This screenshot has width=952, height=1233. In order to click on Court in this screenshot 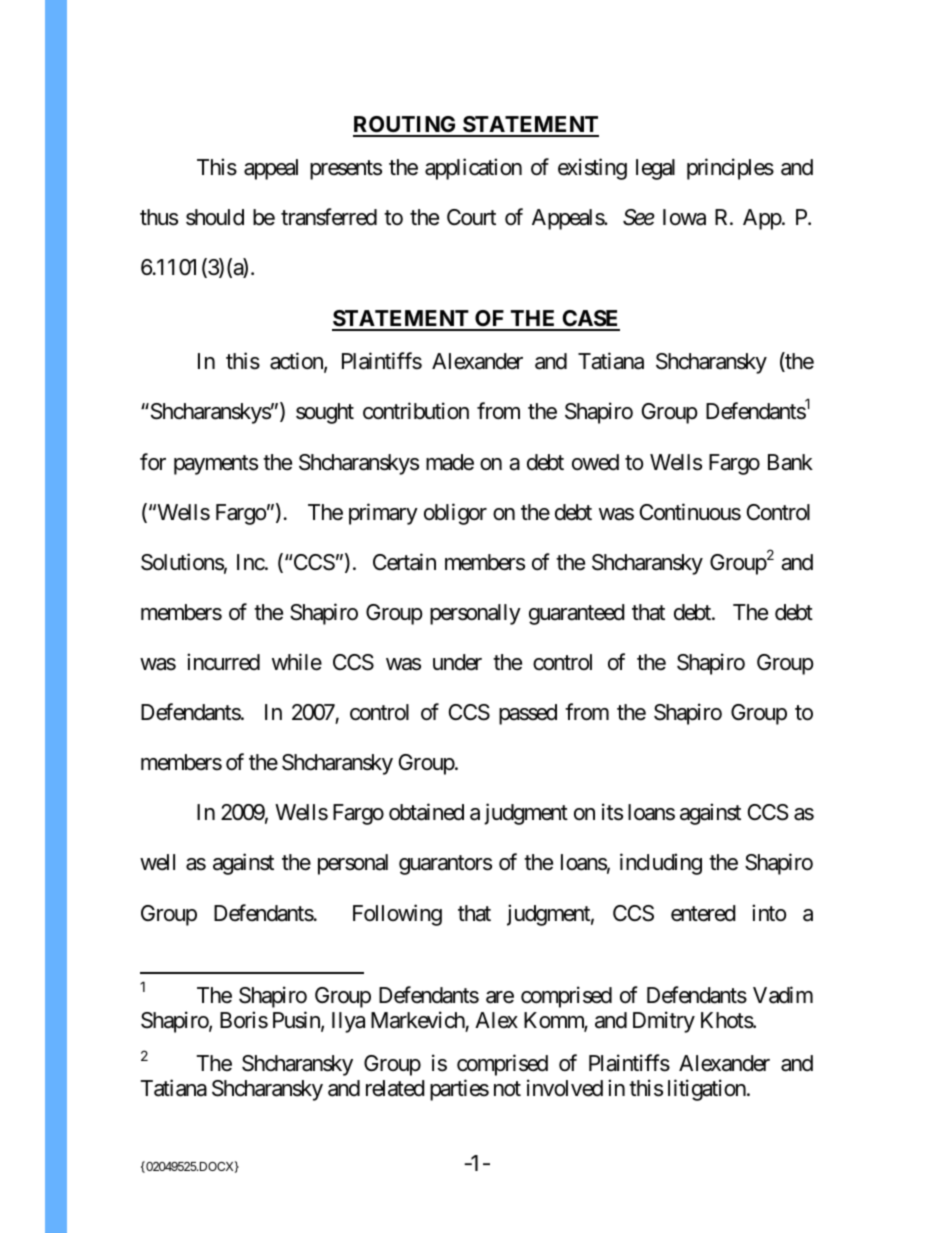, I will do `click(471, 217)`.
